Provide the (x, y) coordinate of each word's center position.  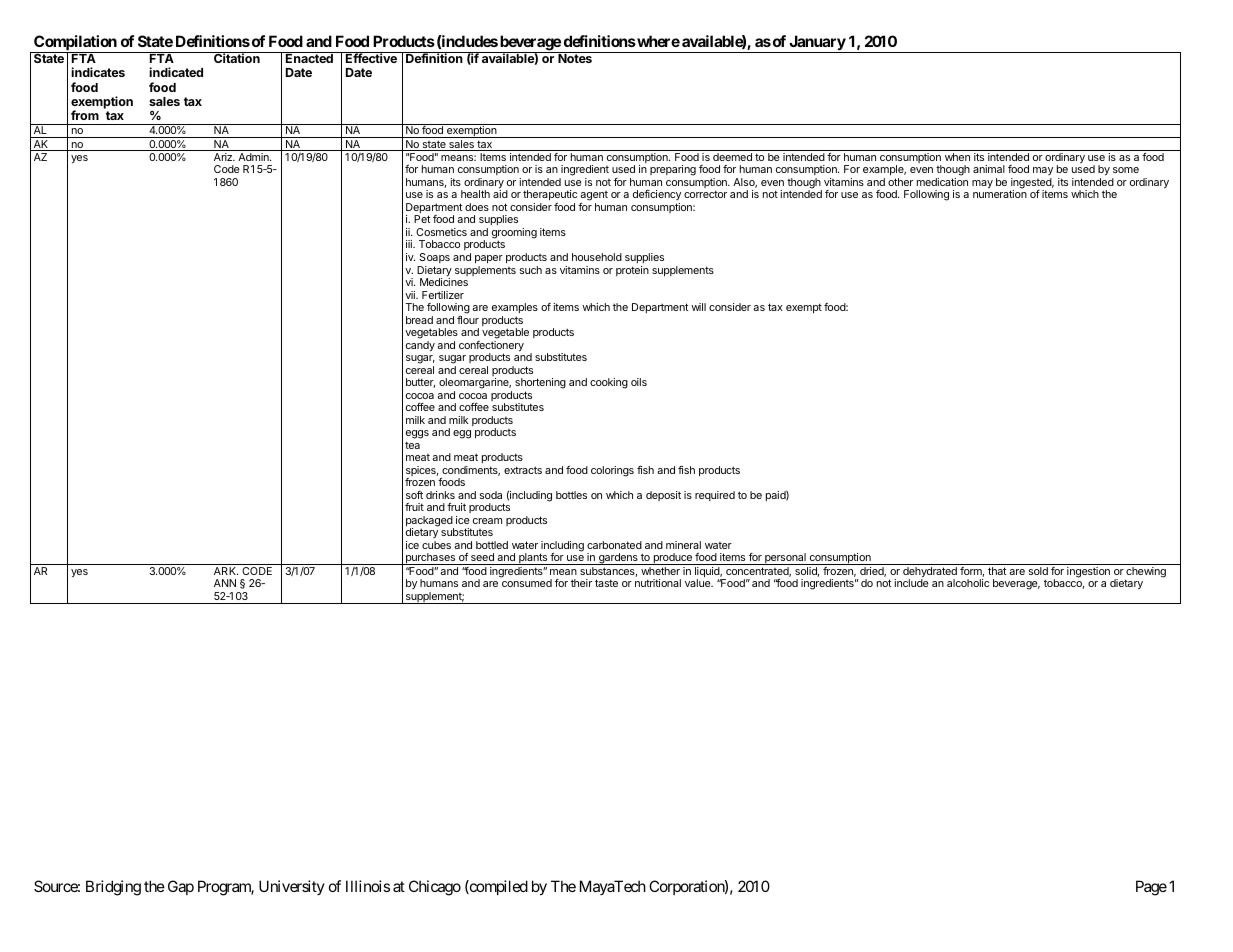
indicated (176, 72)
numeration (1000, 194)
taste (606, 583)
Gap (181, 887)
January (817, 44)
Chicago (435, 888)
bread (419, 320)
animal (989, 169)
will (698, 307)
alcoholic (968, 583)
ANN (225, 583)
